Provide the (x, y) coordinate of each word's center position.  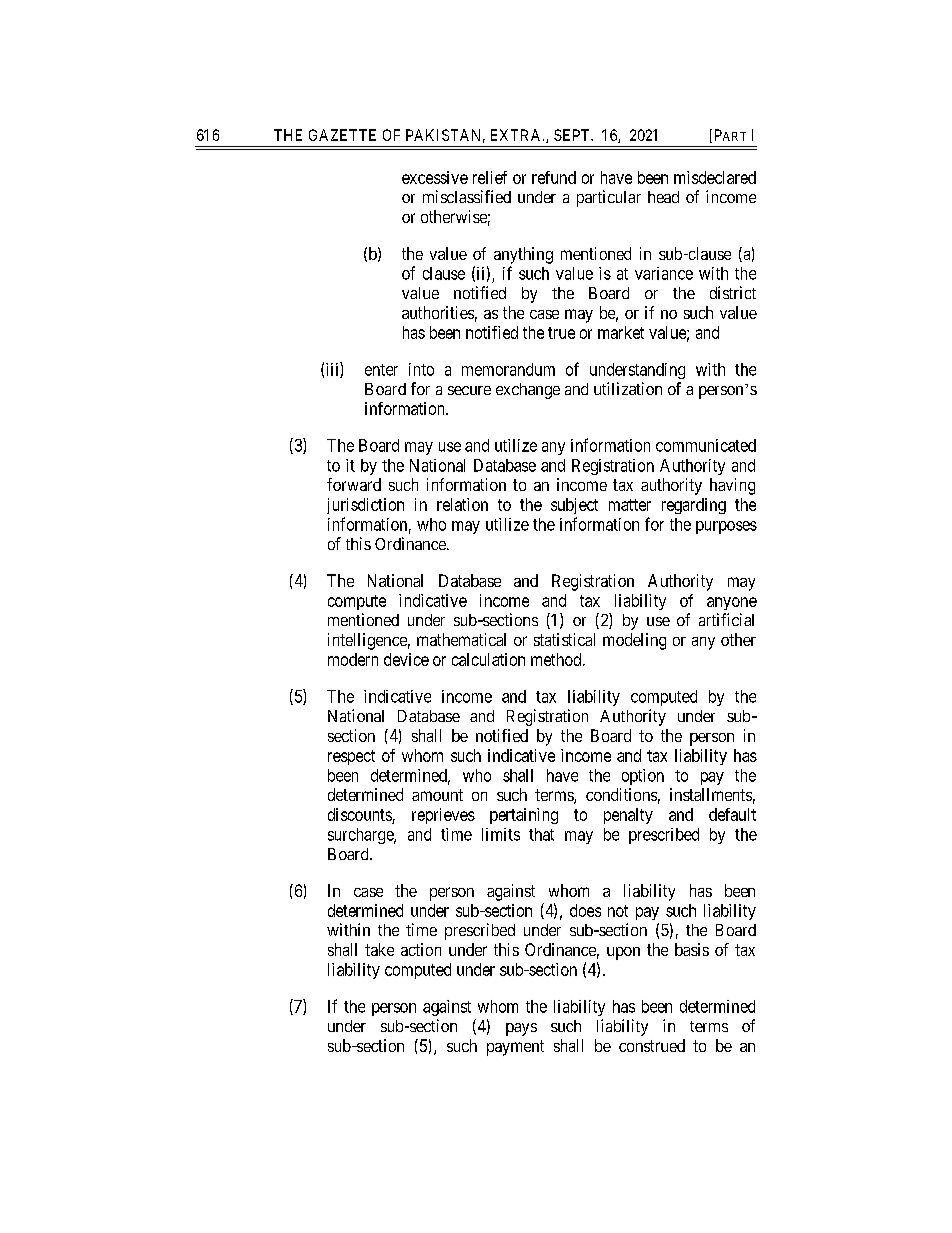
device (406, 659)
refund (554, 177)
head (663, 197)
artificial (726, 619)
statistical (564, 639)
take (379, 949)
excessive (435, 177)
